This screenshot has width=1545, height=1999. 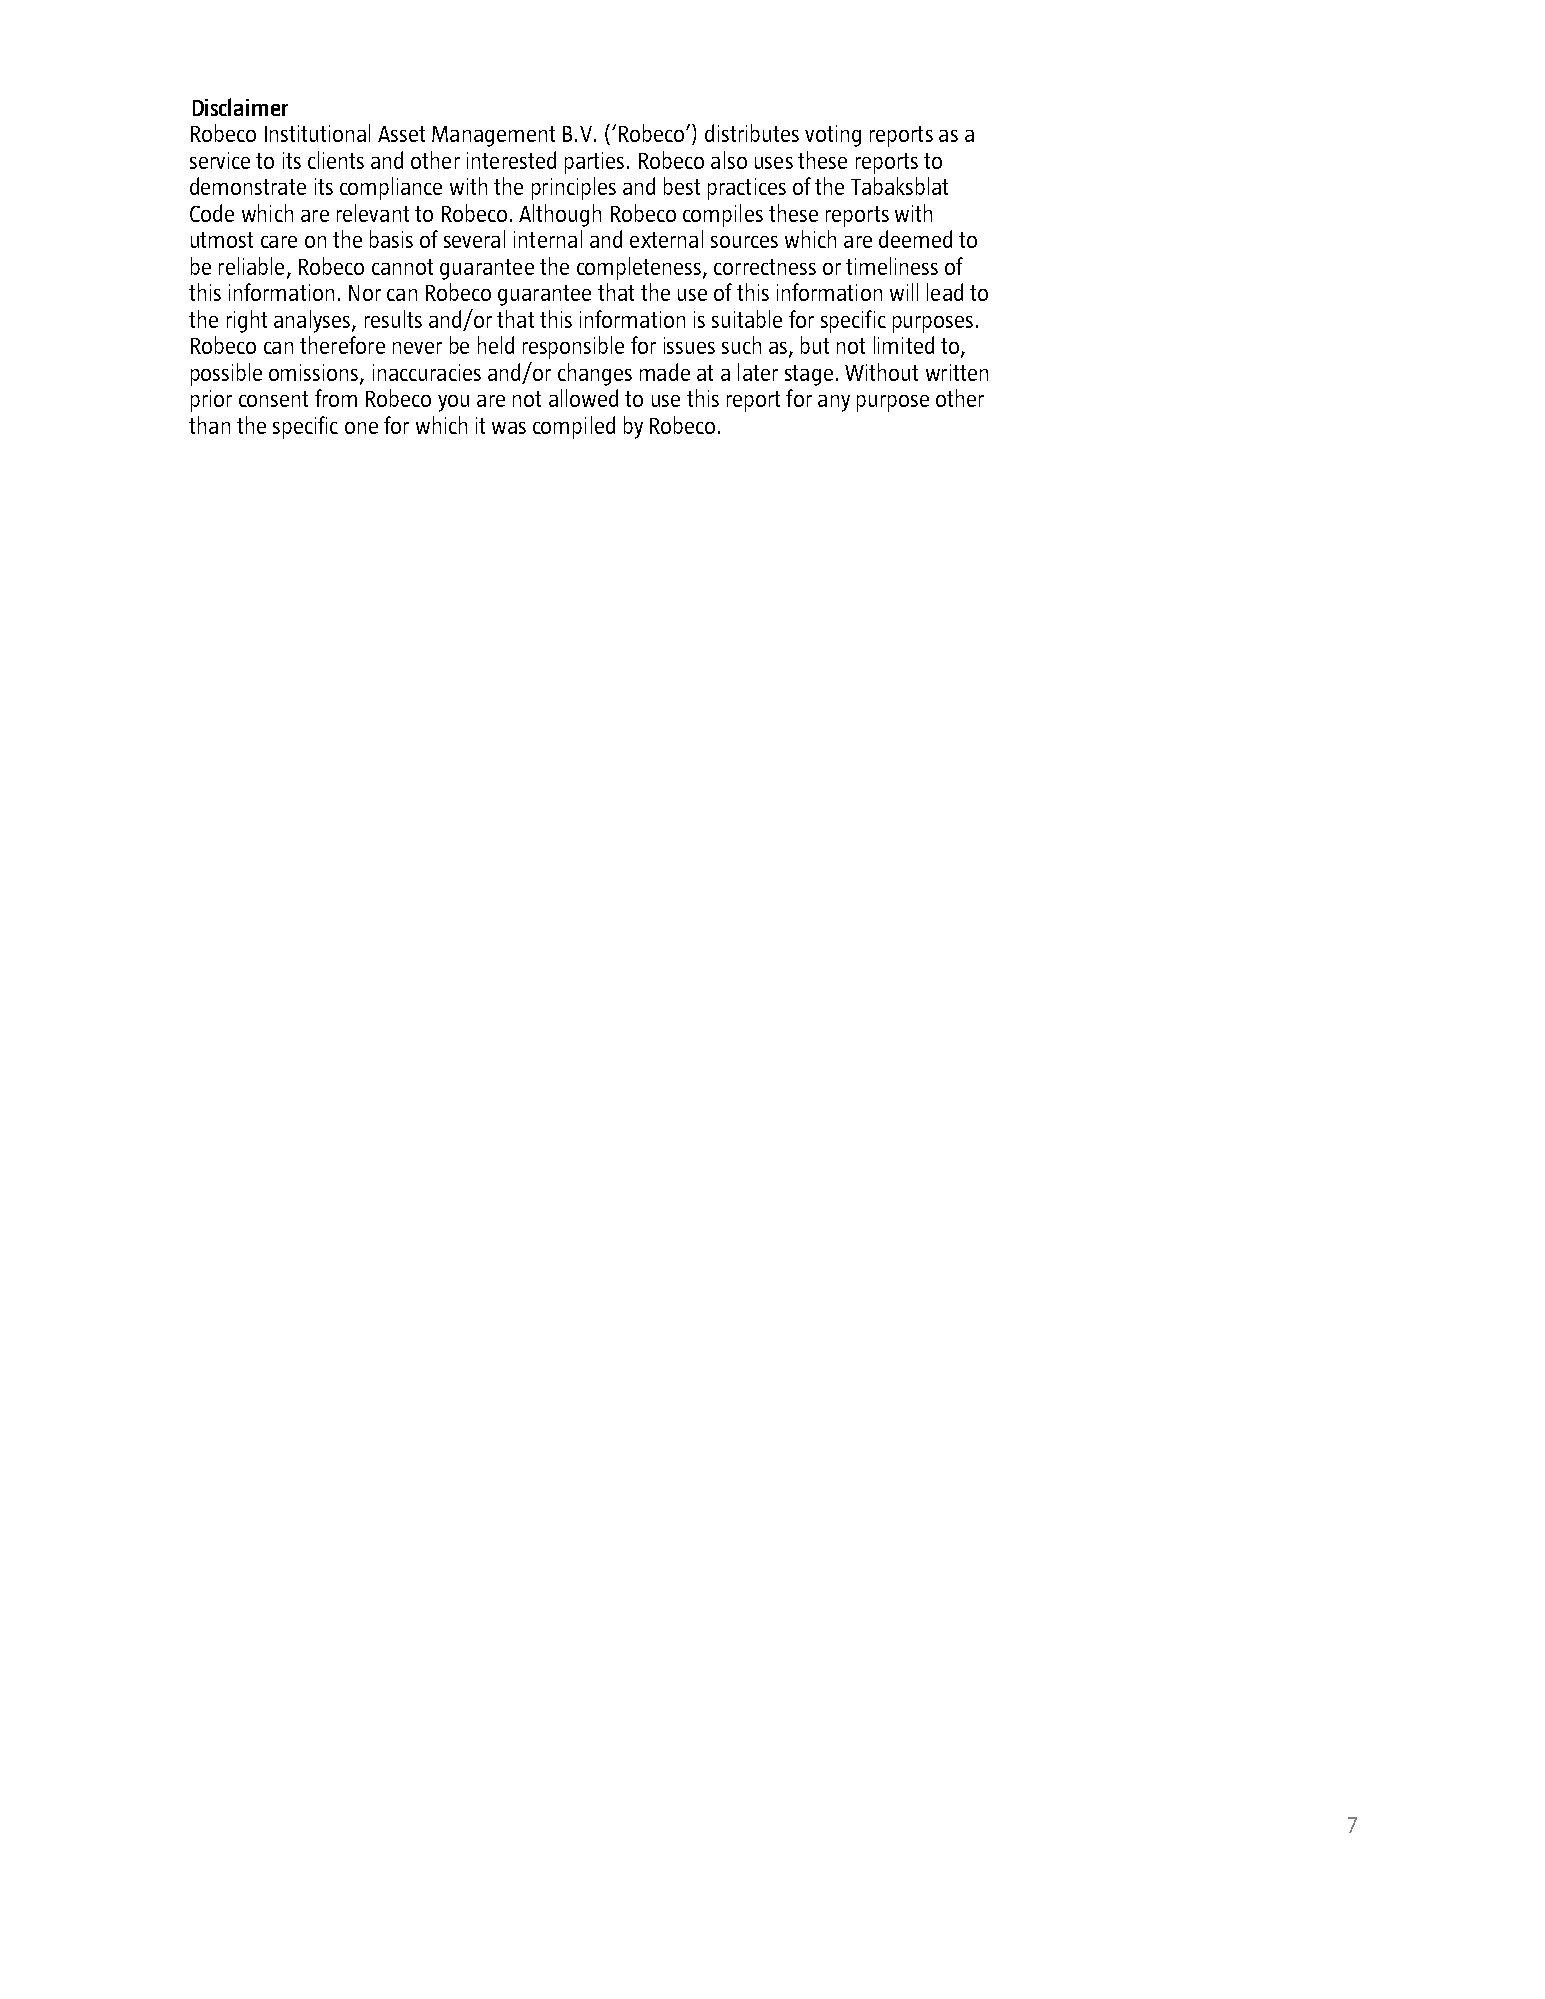 What do you see at coordinates (248, 186) in the screenshot?
I see `demonstrate` at bounding box center [248, 186].
